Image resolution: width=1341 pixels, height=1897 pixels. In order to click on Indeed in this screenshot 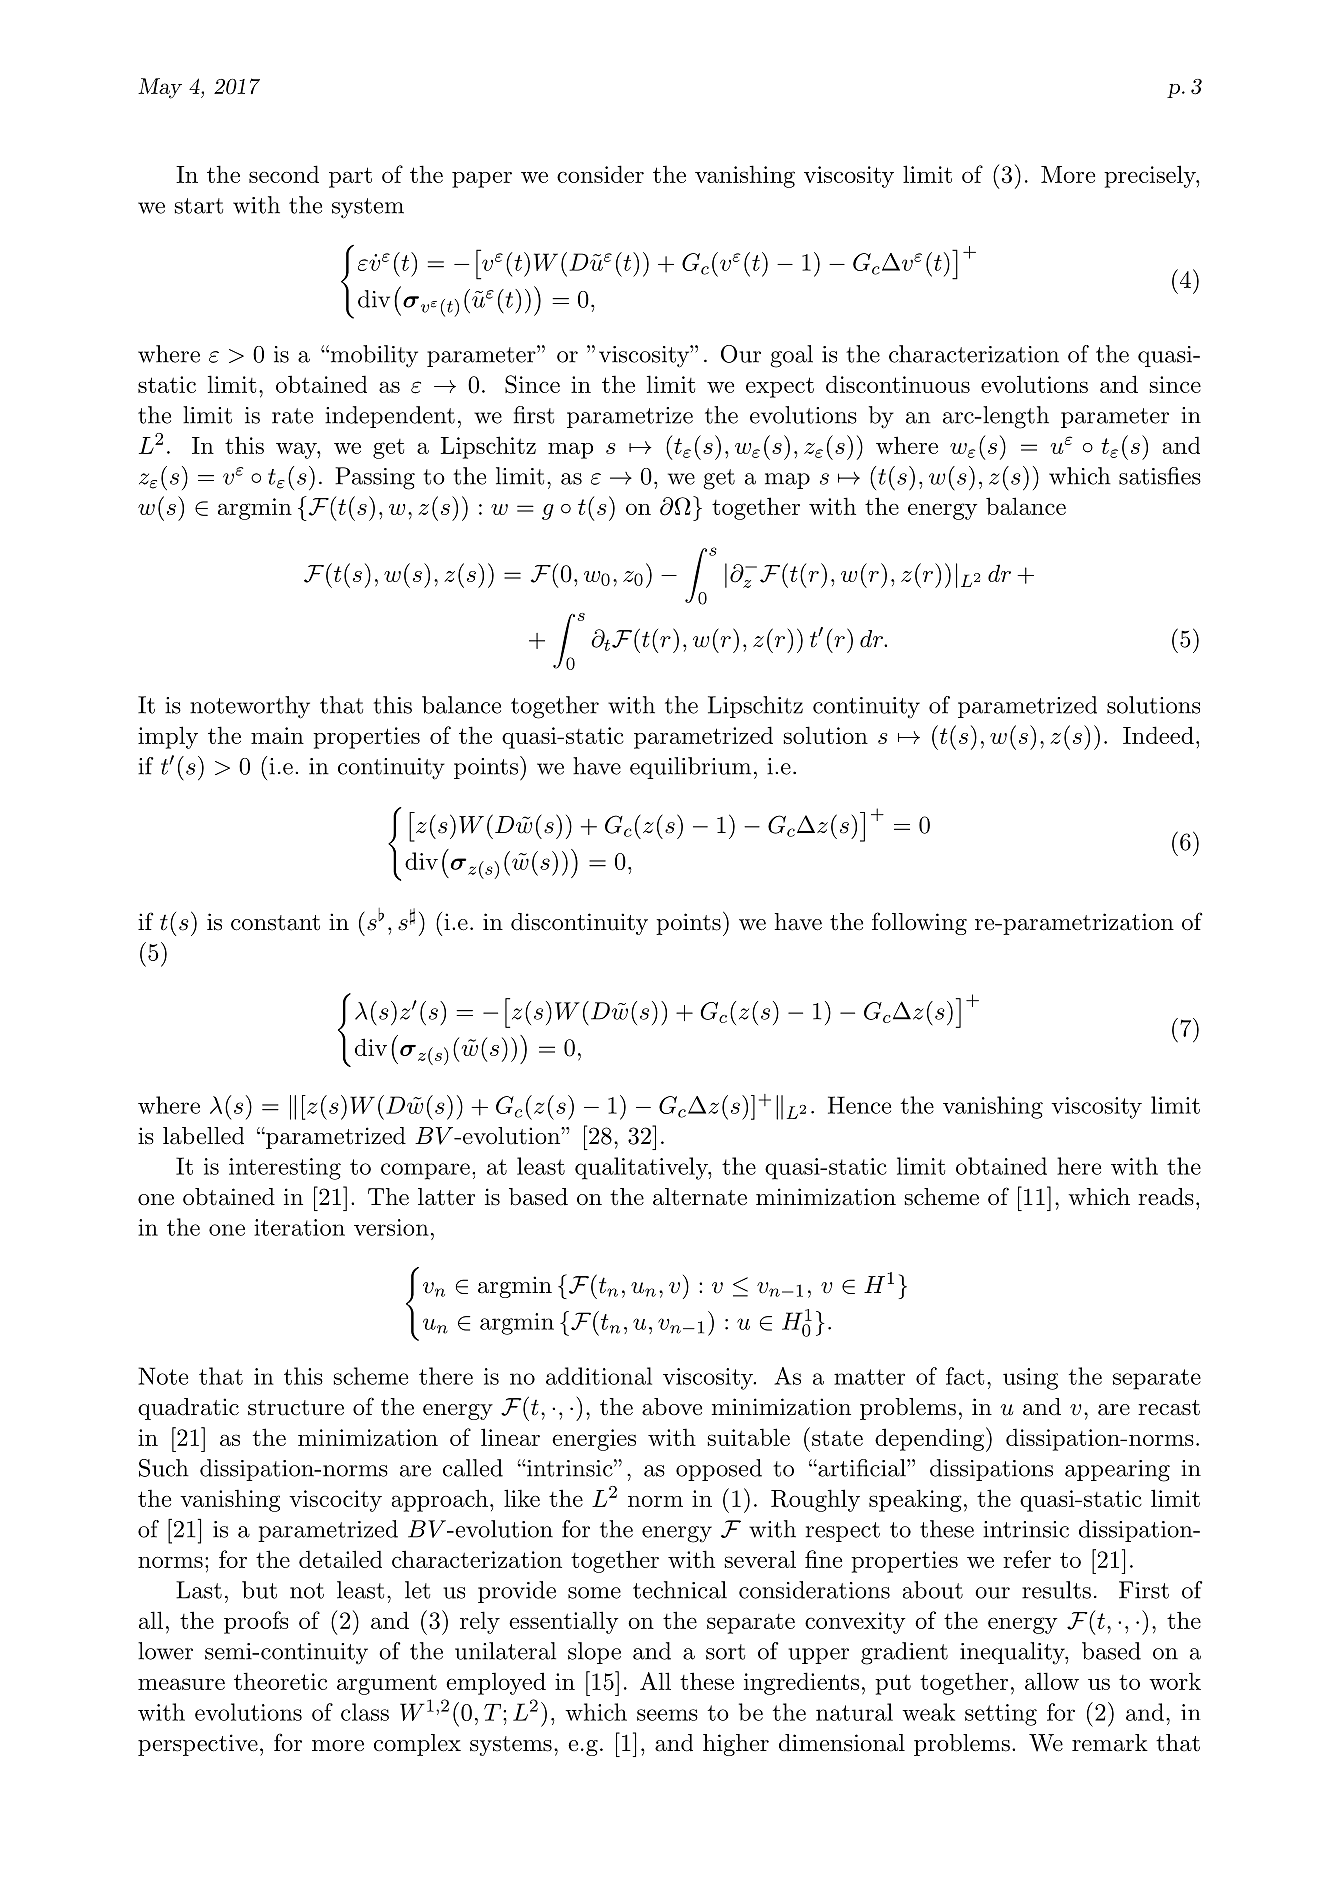, I will do `click(1158, 735)`.
